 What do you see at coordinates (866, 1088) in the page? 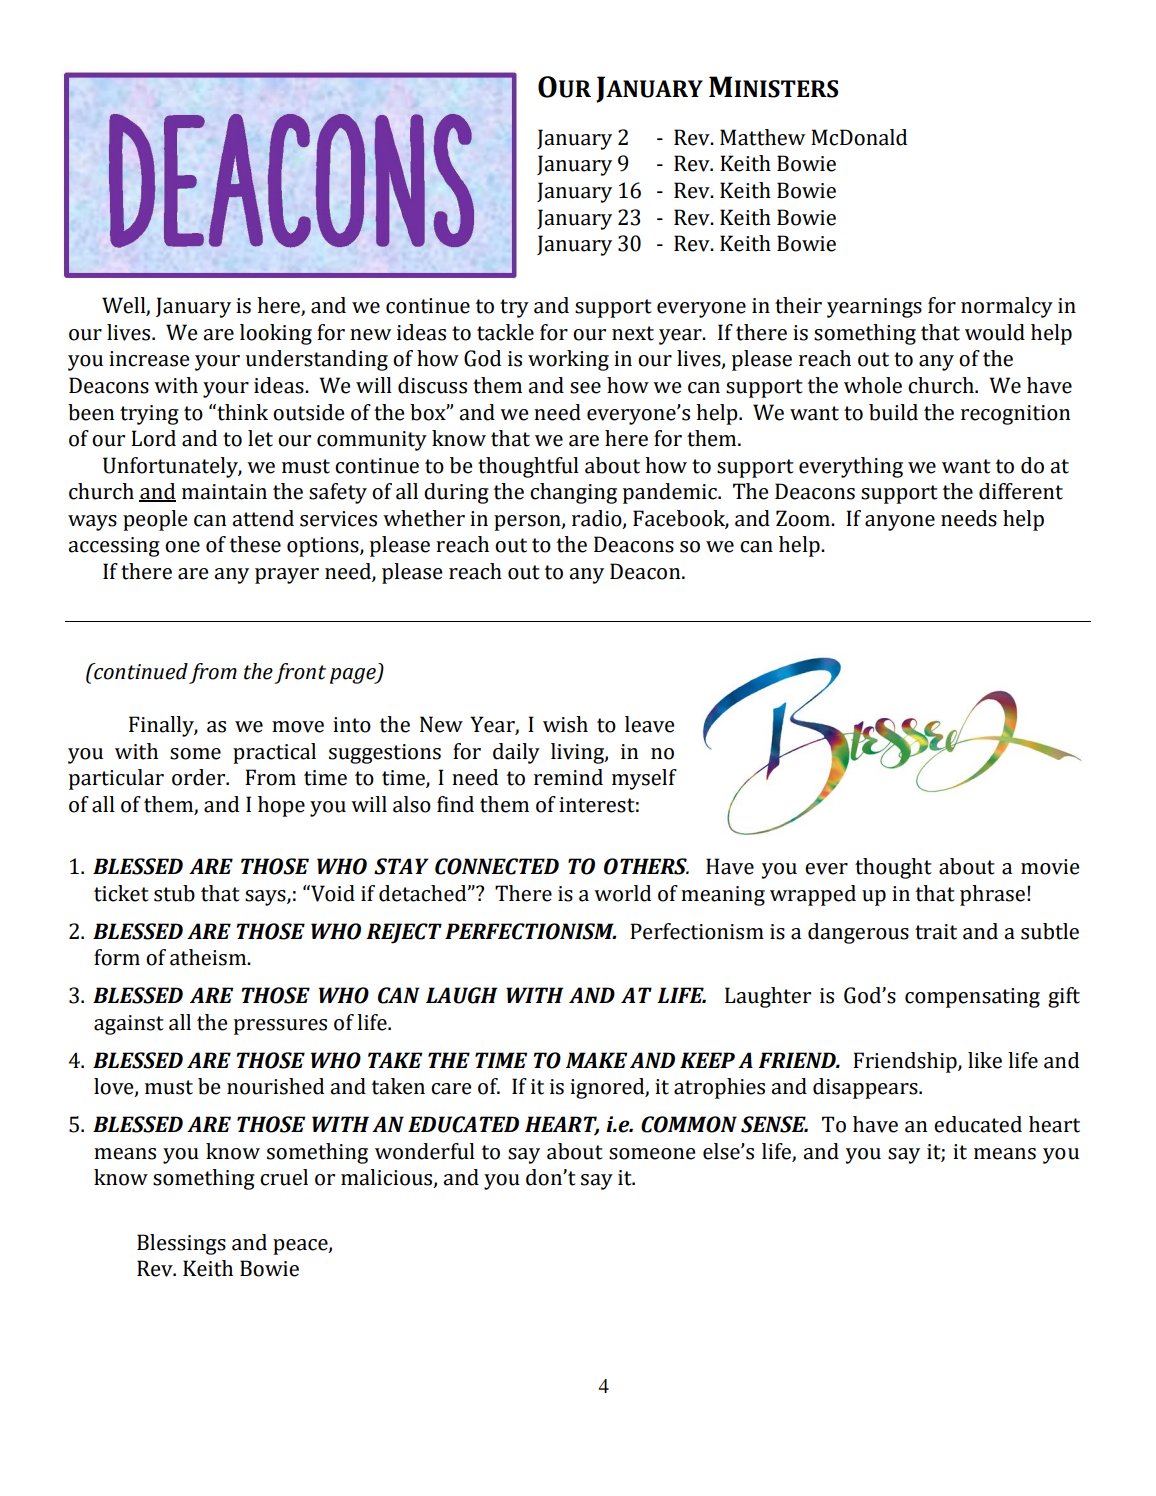
I see `disappears` at bounding box center [866, 1088].
